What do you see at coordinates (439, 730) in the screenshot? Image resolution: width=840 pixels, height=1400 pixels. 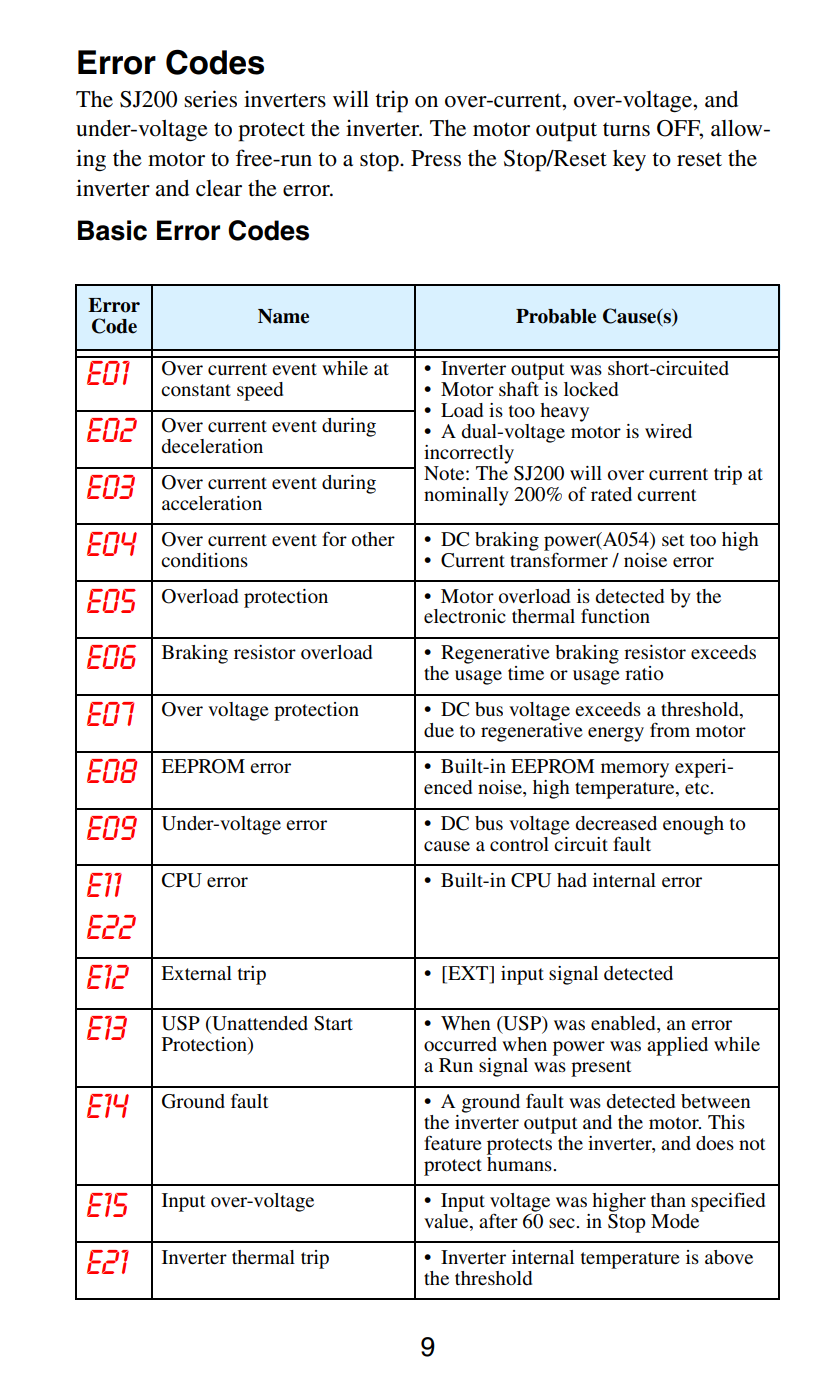 I see `due` at bounding box center [439, 730].
